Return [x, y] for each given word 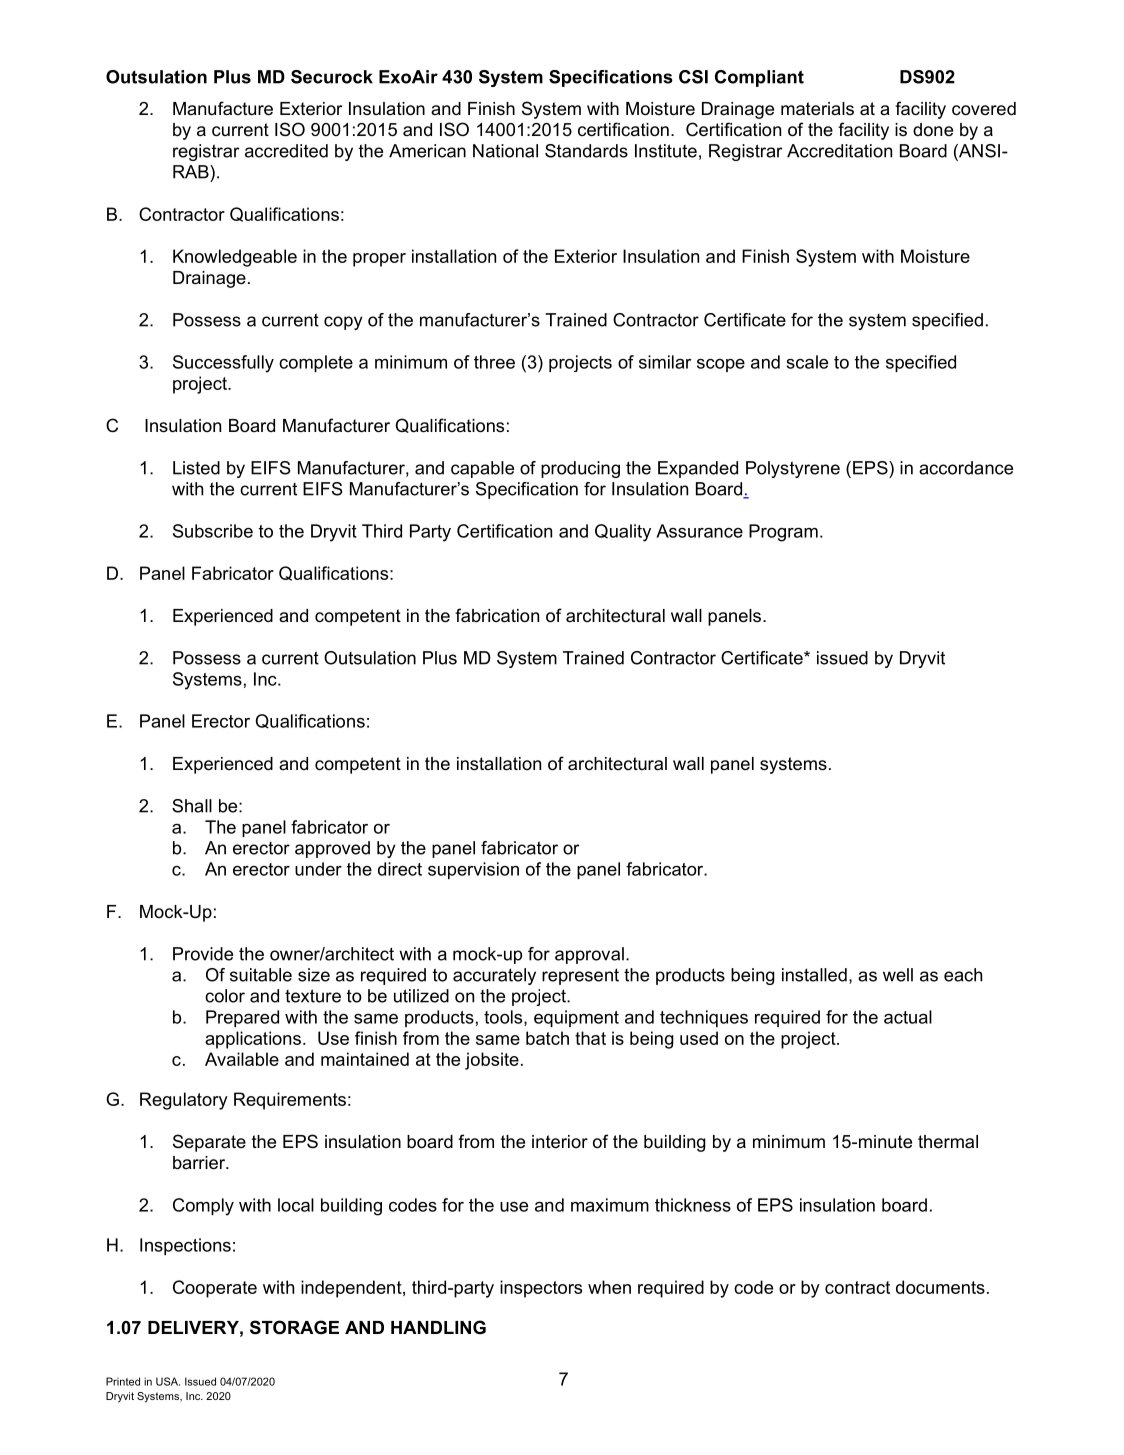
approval [589, 955]
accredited [286, 151]
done [933, 129]
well [898, 975]
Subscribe [213, 531]
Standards [586, 151]
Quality [623, 533]
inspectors [541, 1289]
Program [783, 533]
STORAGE [294, 1327]
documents [940, 1287]
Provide [203, 954]
